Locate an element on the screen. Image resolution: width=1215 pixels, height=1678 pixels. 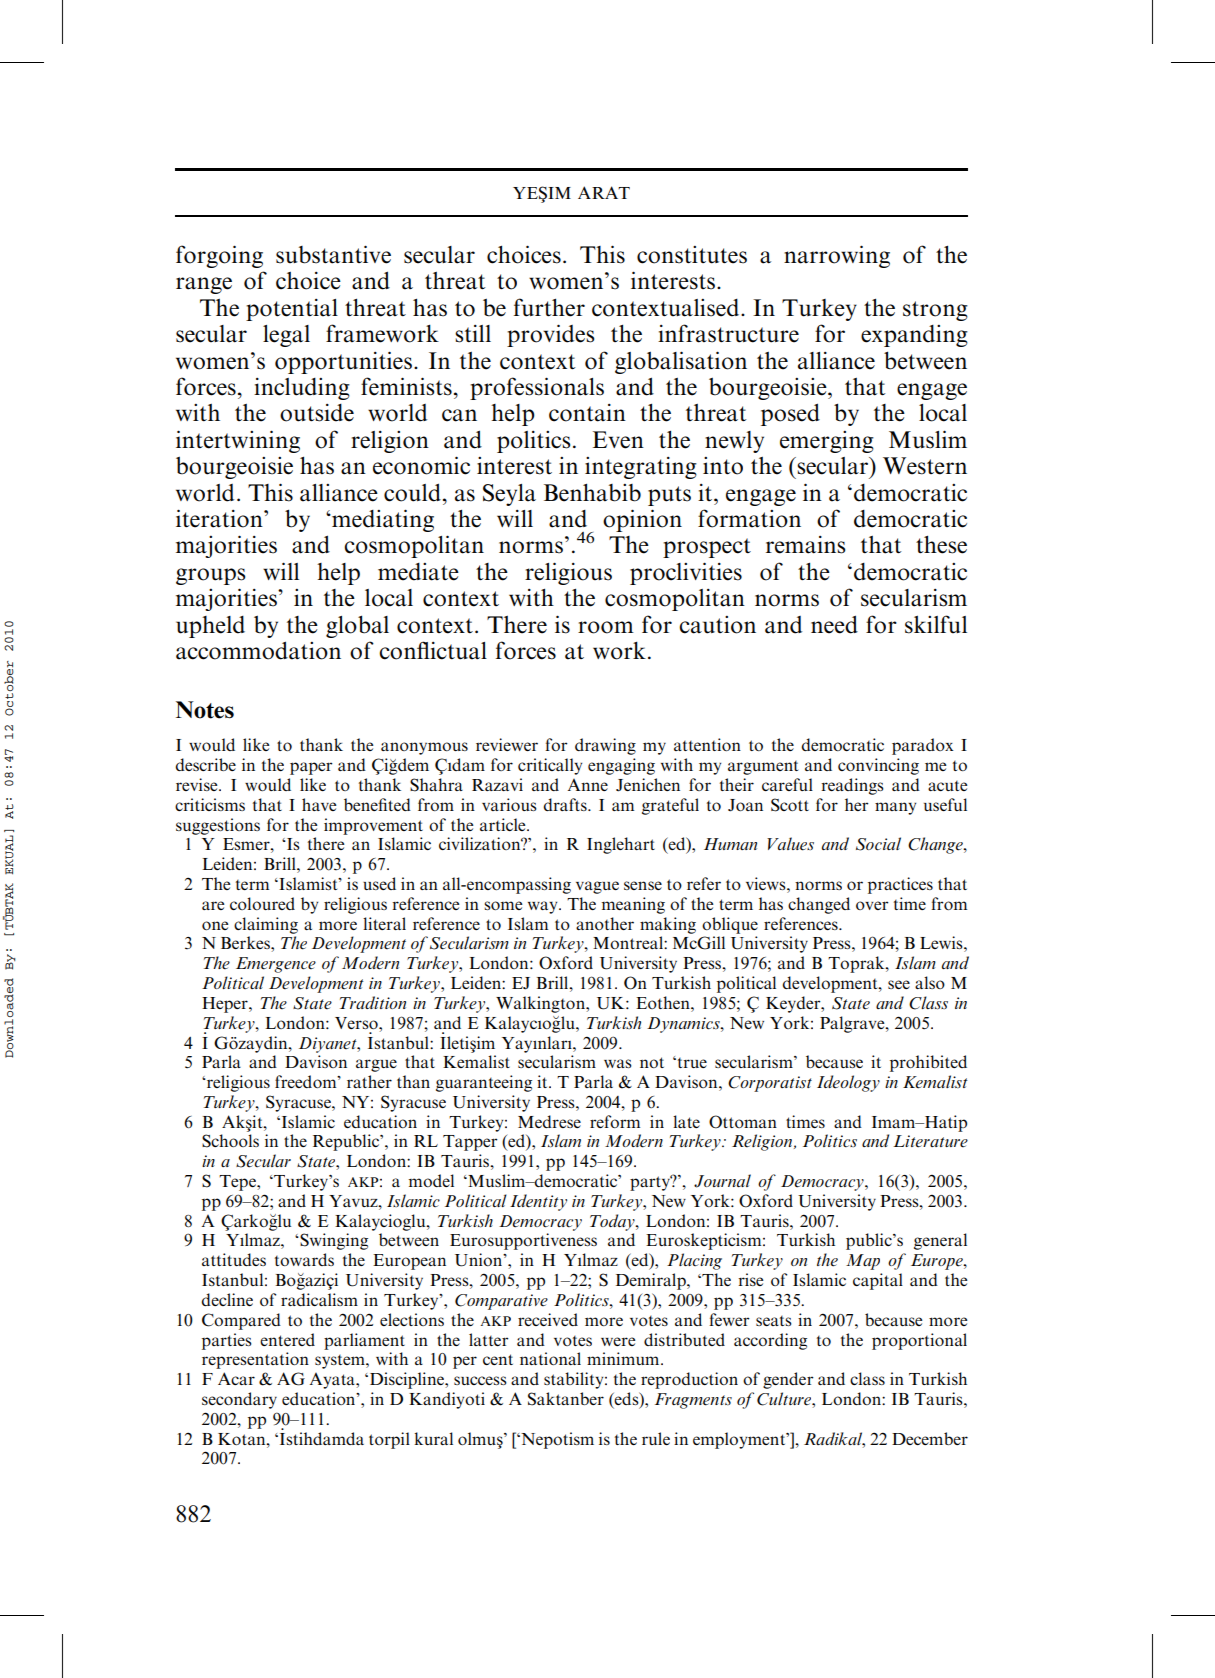
remains is located at coordinates (805, 545).
